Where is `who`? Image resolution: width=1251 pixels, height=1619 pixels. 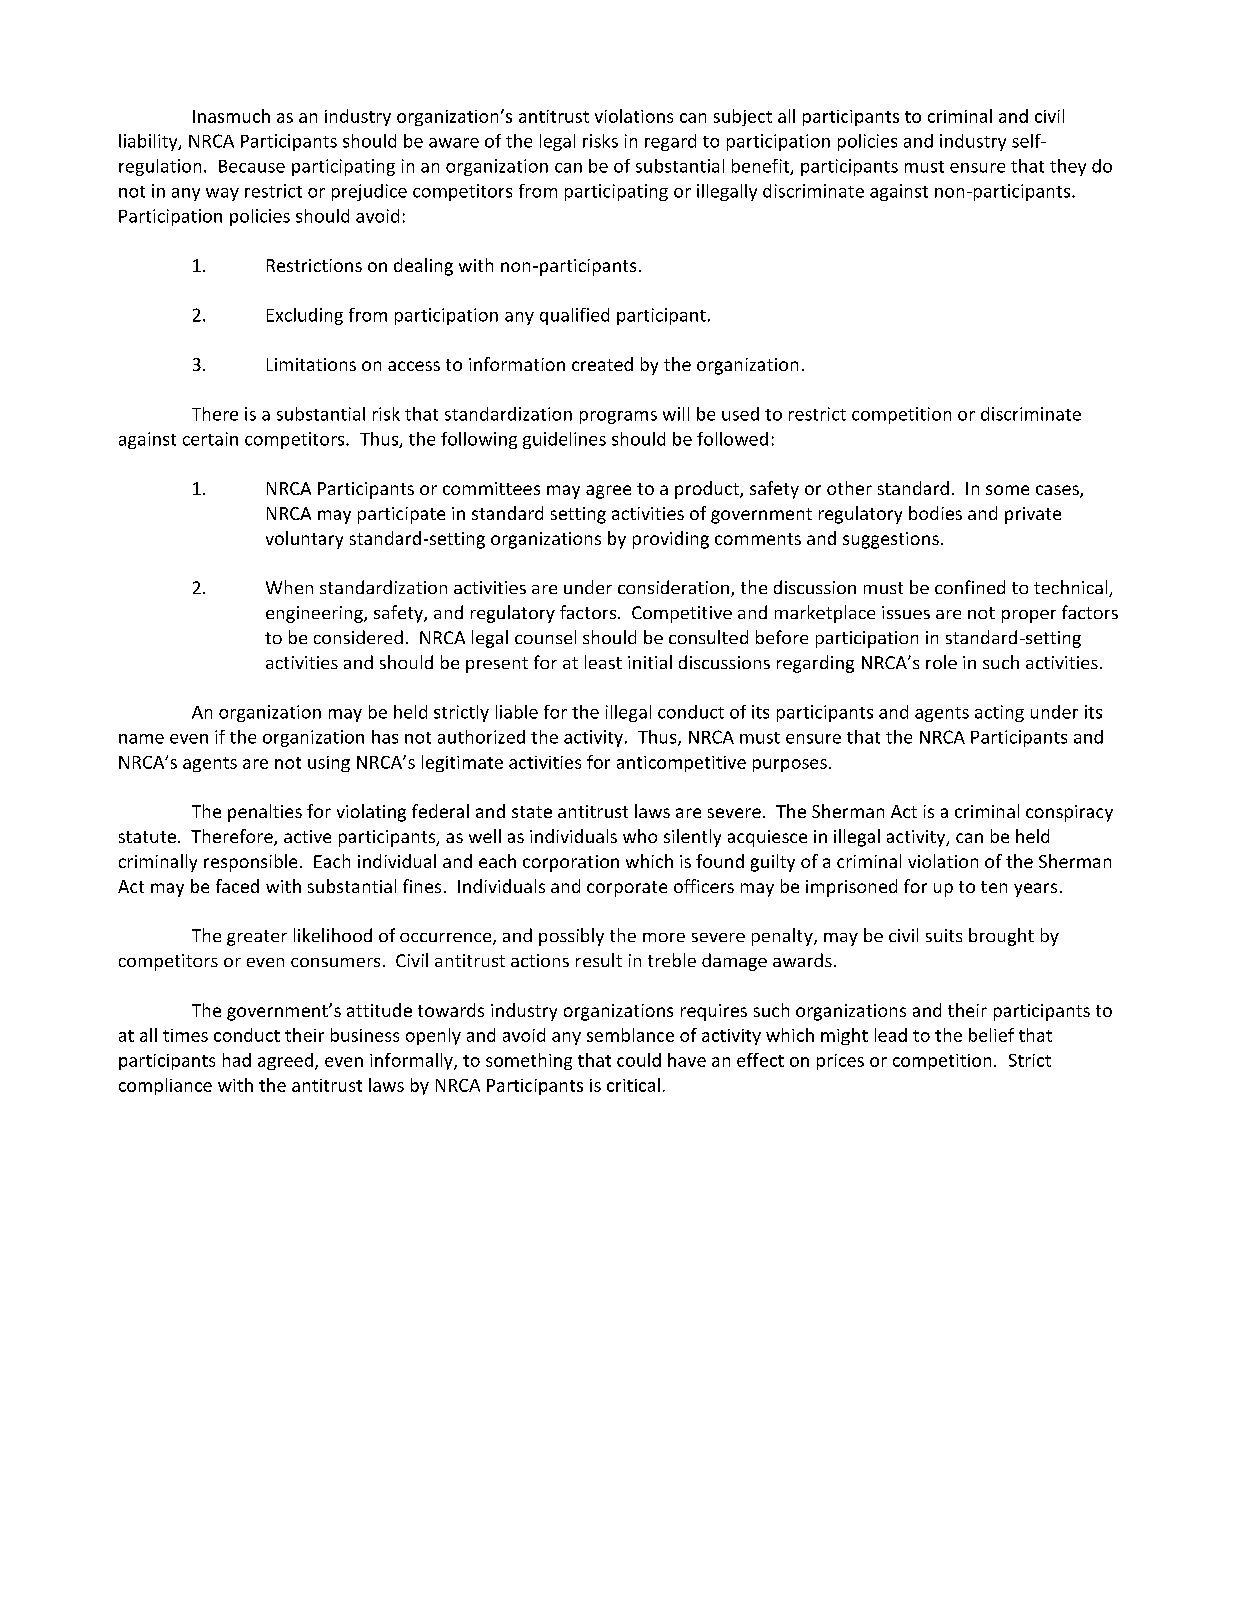
who is located at coordinates (640, 836).
